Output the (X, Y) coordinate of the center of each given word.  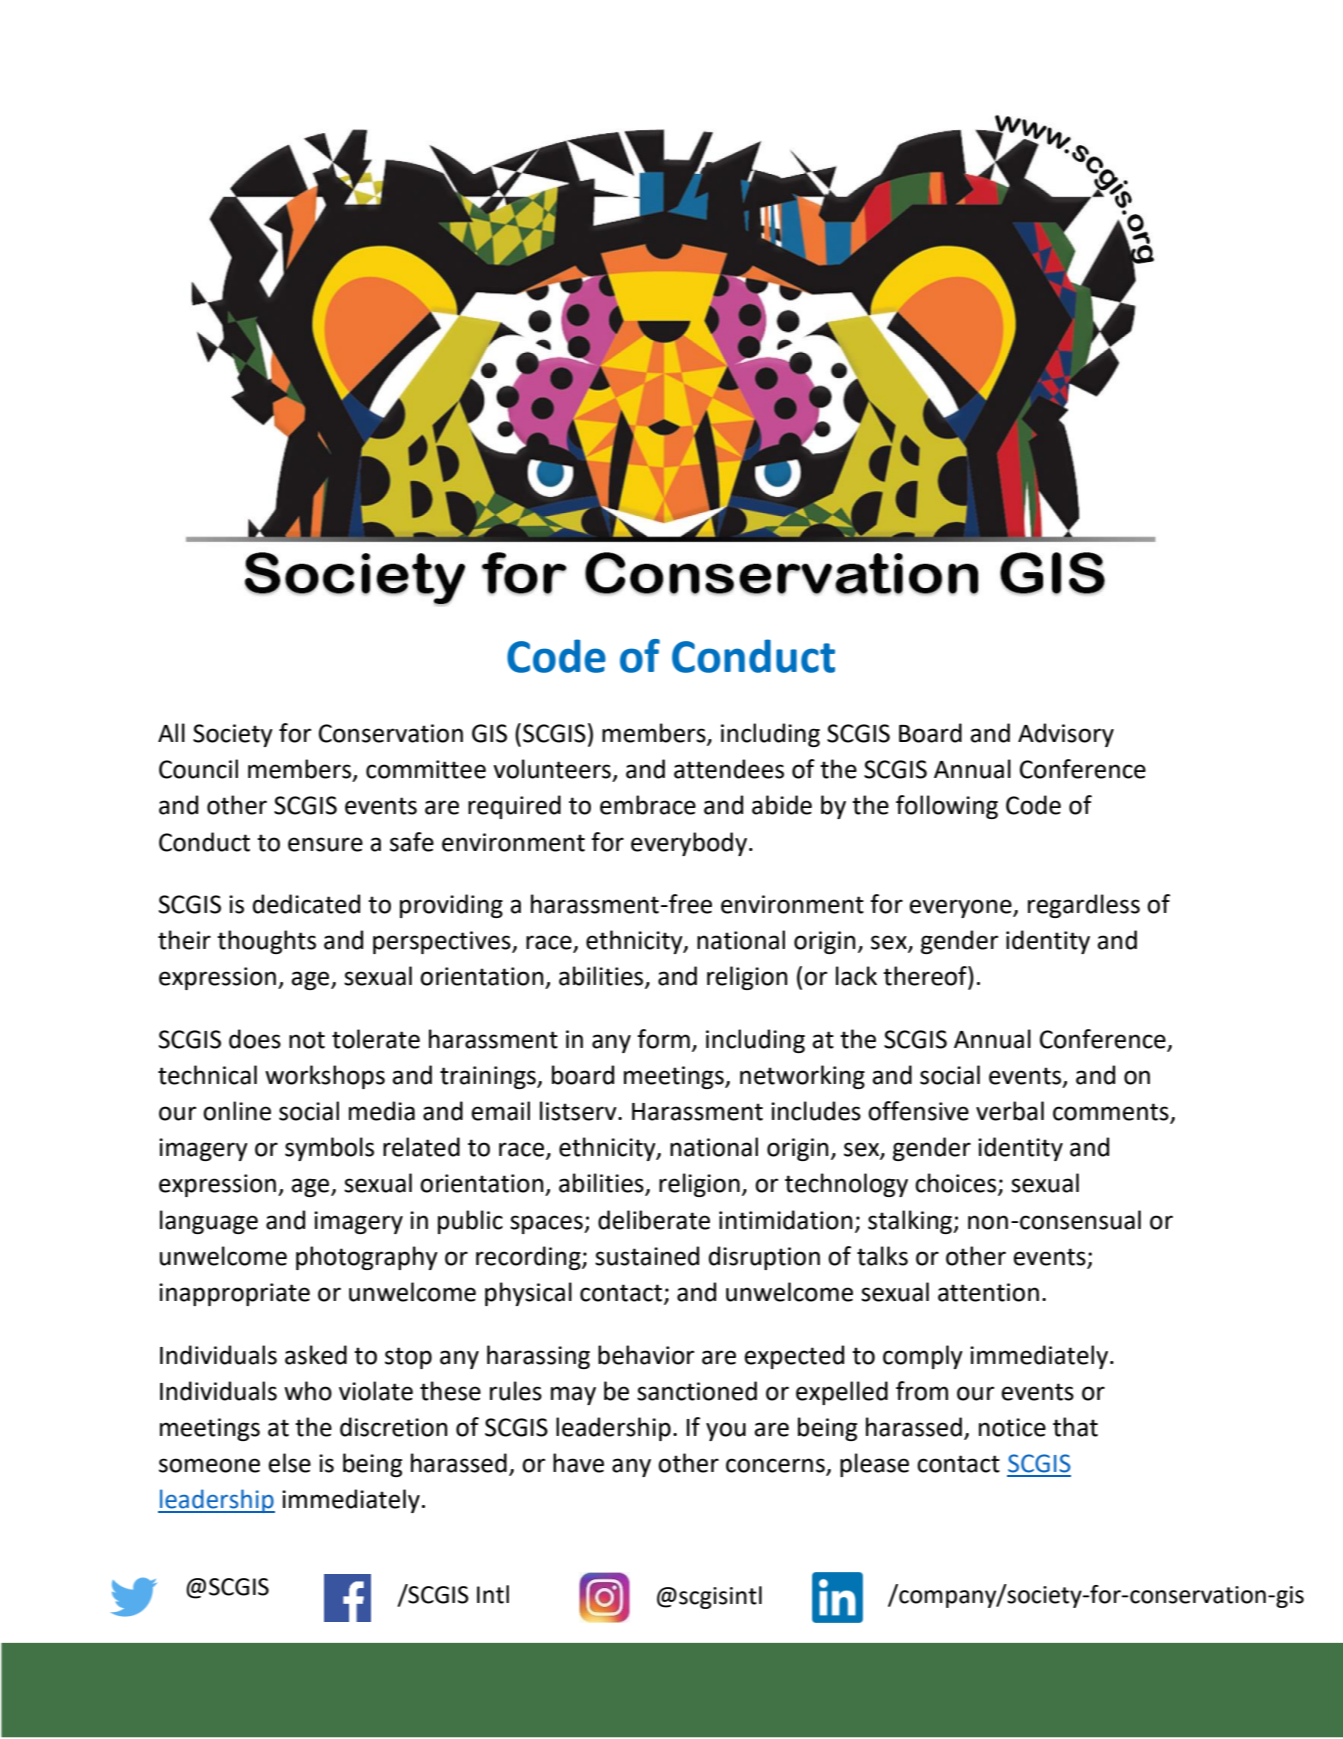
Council (198, 769)
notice (1012, 1427)
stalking (911, 1222)
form (663, 1039)
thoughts (266, 942)
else (289, 1463)
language (209, 1222)
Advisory (1066, 735)
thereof (926, 976)
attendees (729, 769)
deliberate (654, 1220)
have (578, 1463)
